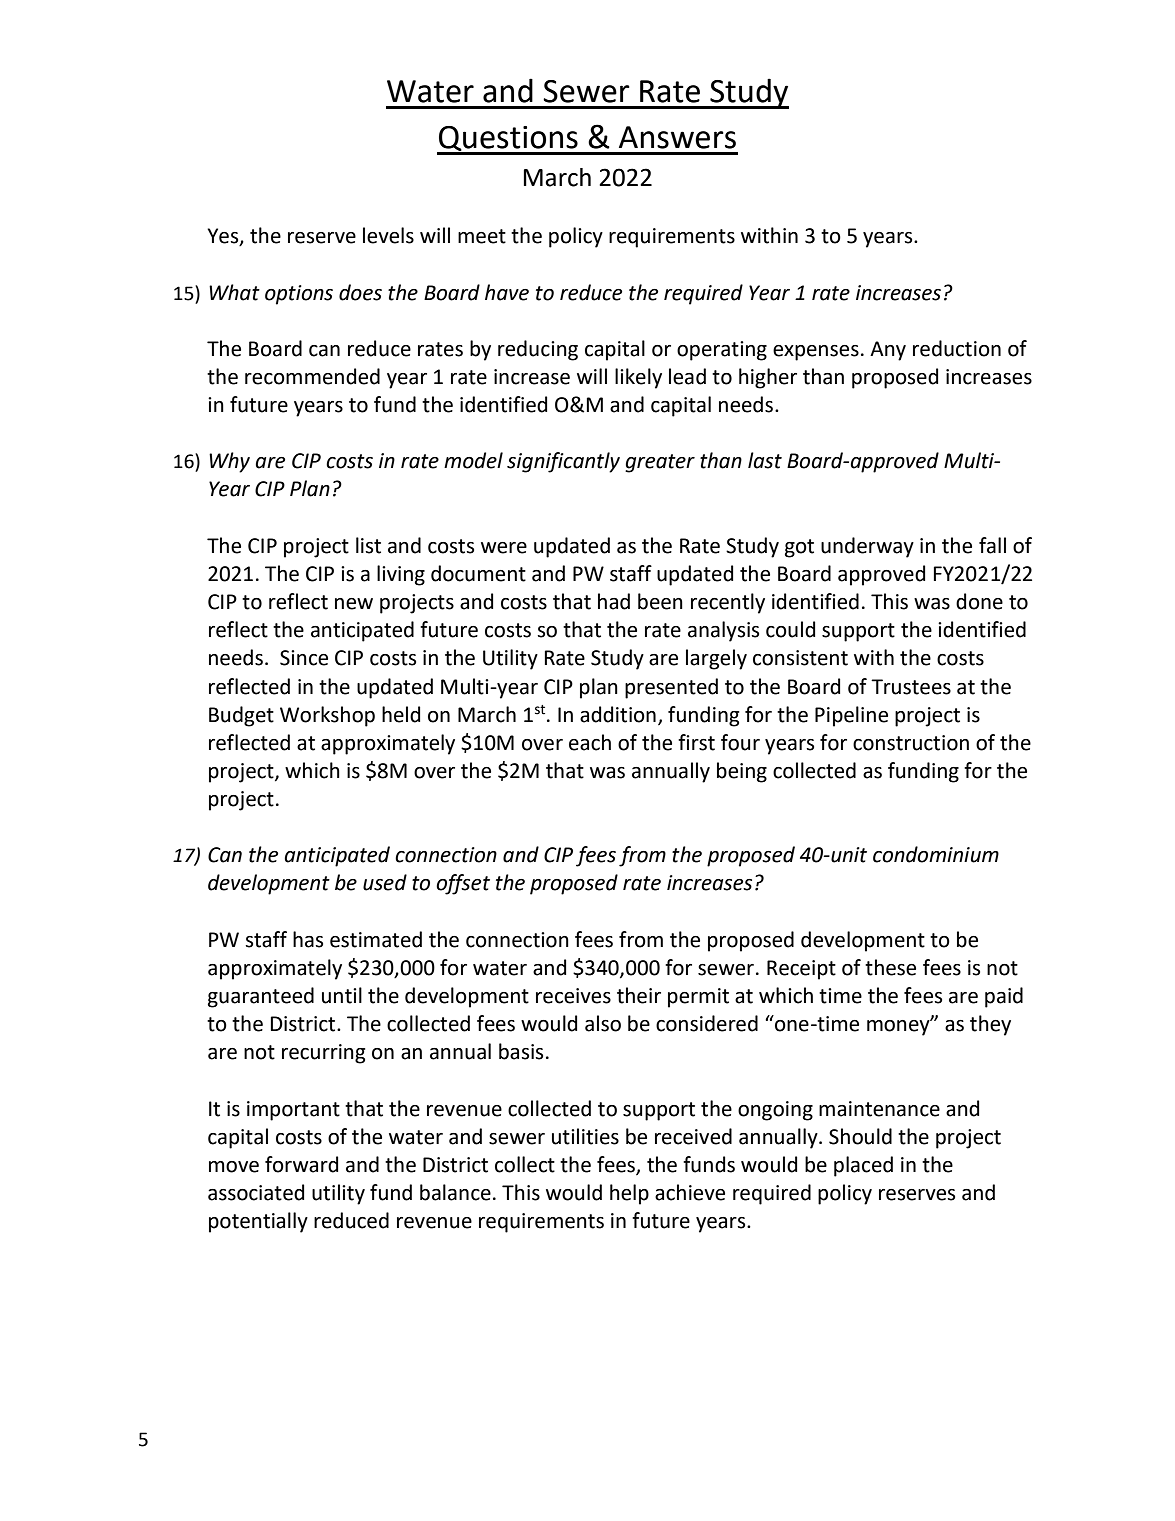 The width and height of the screenshot is (1175, 1521). Describe the element at coordinates (936, 854) in the screenshot. I see `condominium` at that location.
